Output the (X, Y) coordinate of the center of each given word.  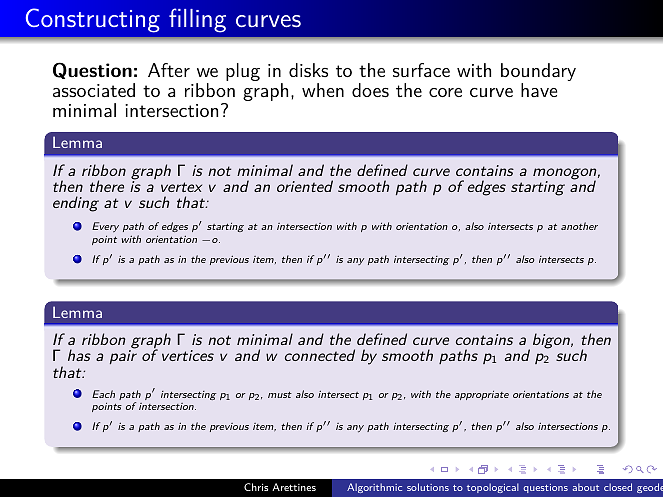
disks (308, 70)
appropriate (482, 395)
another (579, 226)
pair (123, 357)
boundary (538, 73)
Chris (256, 487)
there (107, 186)
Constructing (93, 20)
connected (320, 355)
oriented (305, 186)
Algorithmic (374, 488)
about (586, 487)
